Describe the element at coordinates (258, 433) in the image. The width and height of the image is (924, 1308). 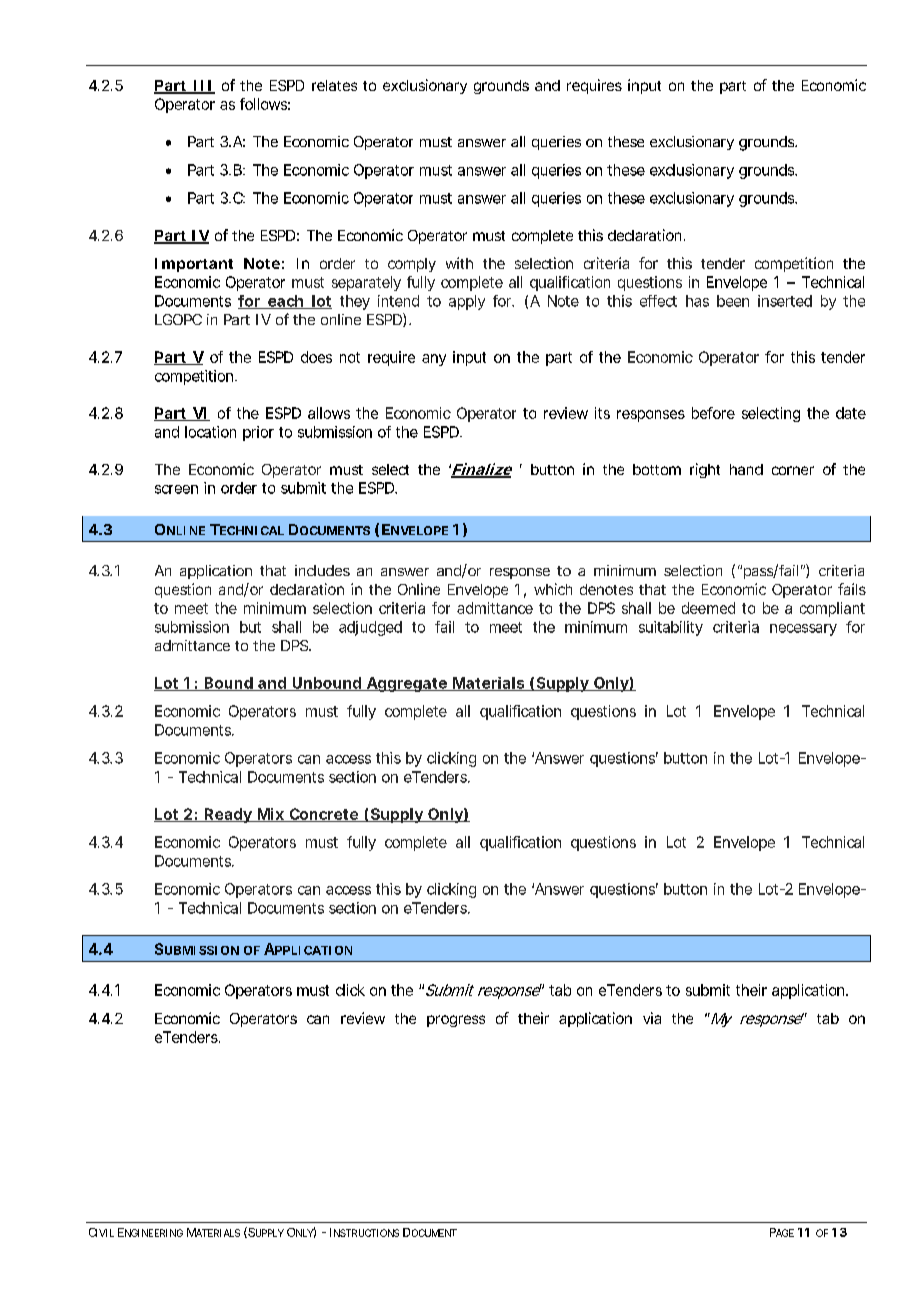
I see `prior` at that location.
